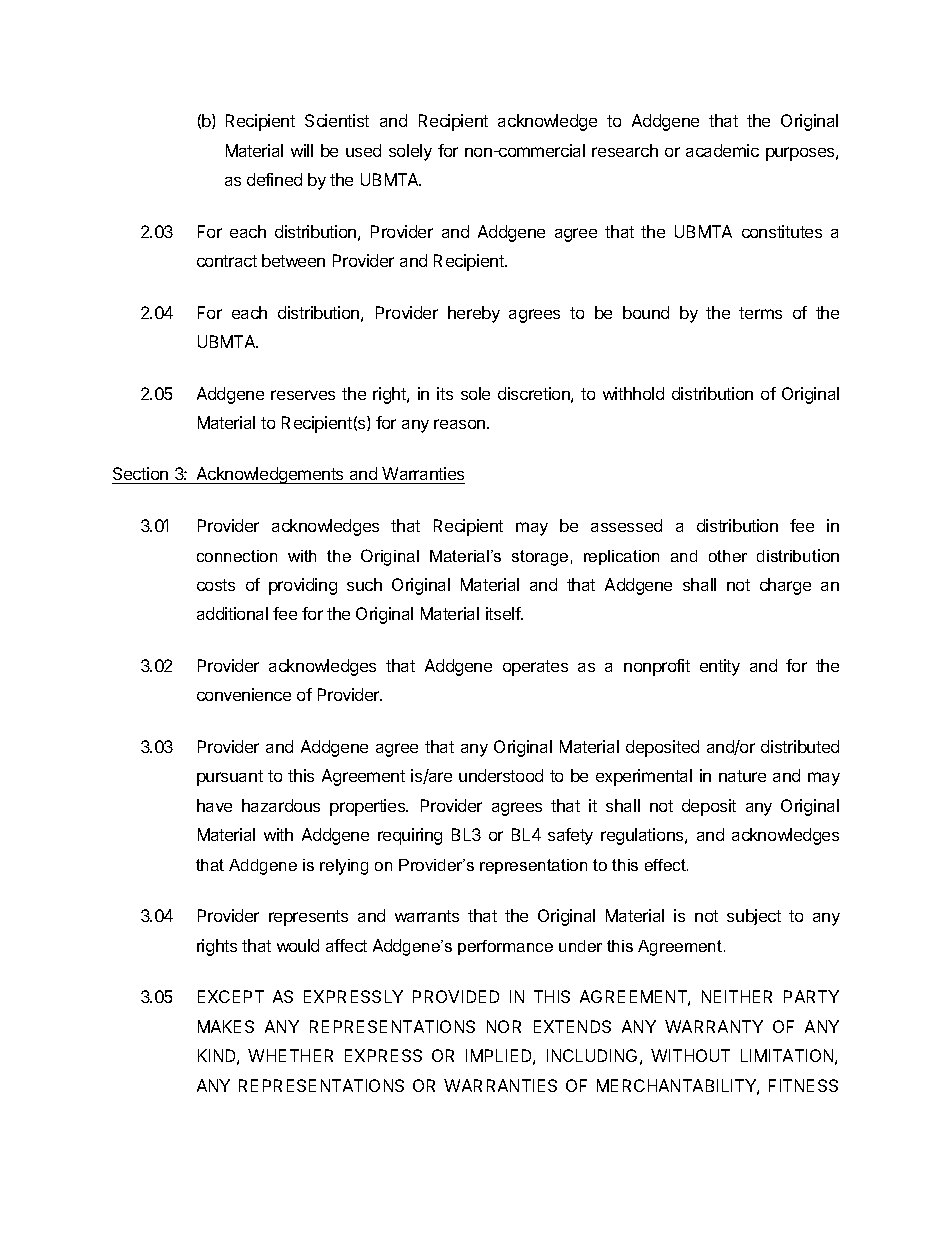 Image resolution: width=952 pixels, height=1233 pixels. What do you see at coordinates (230, 778) in the page?
I see `pursuant` at bounding box center [230, 778].
